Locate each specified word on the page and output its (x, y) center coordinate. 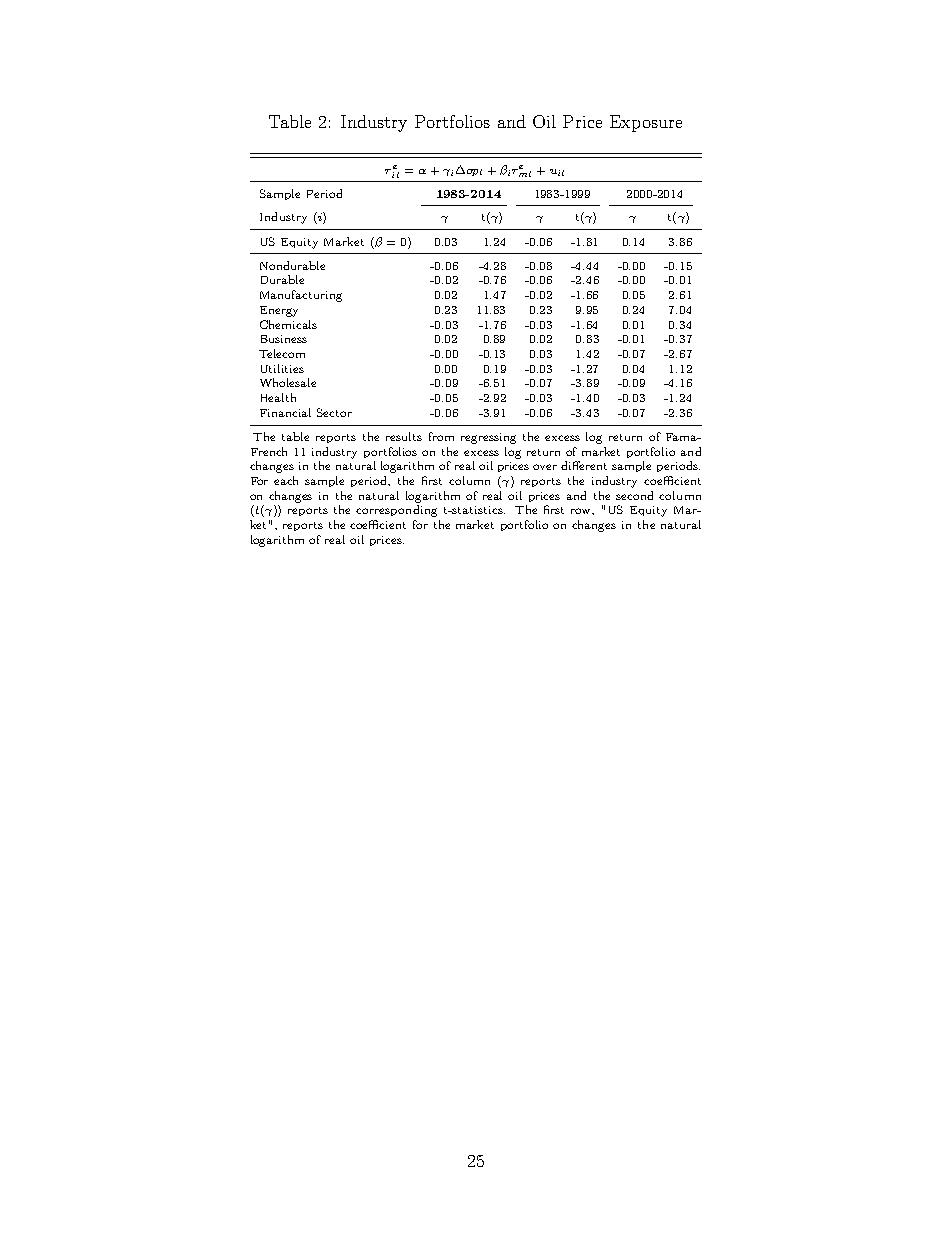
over (545, 467)
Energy (279, 311)
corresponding (396, 511)
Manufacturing (301, 296)
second (634, 495)
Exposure (646, 123)
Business (284, 339)
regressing (488, 438)
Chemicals (288, 324)
